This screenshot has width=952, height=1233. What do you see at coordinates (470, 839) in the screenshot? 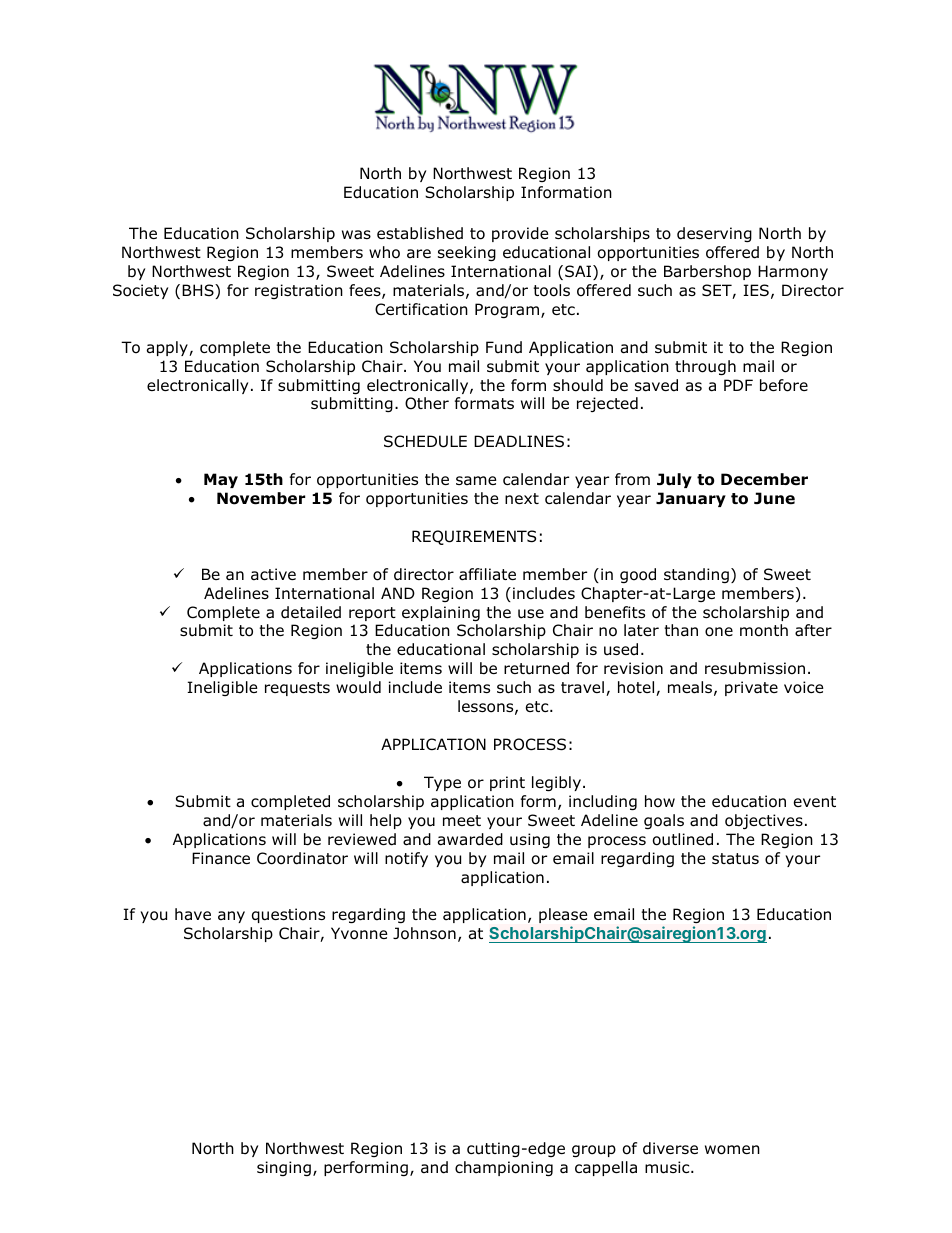
I see `awarded` at bounding box center [470, 839].
